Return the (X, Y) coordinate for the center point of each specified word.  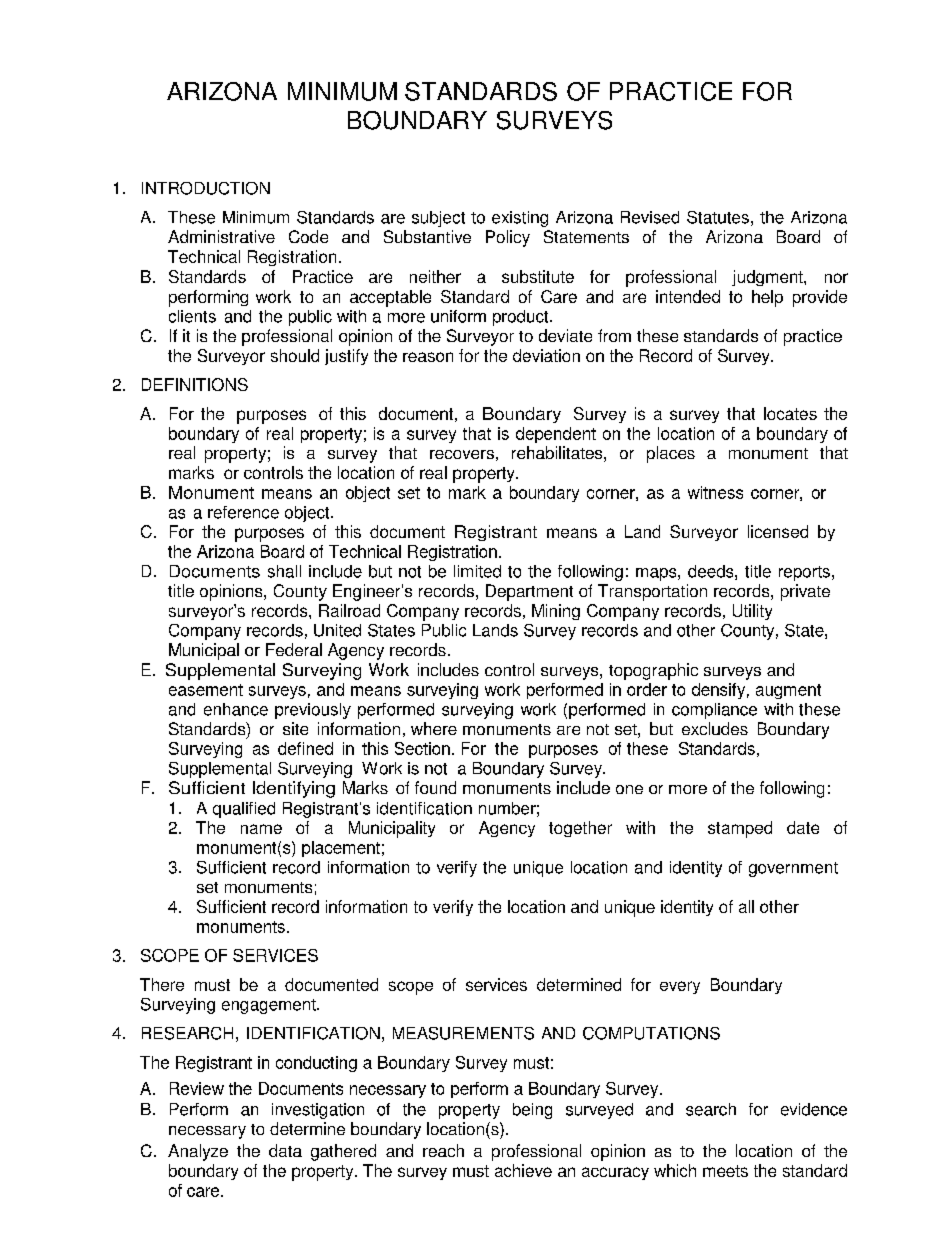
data (285, 1150)
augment (788, 691)
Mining (556, 612)
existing (520, 219)
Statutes (718, 217)
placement (341, 849)
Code (308, 236)
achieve (523, 1170)
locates (790, 413)
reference (243, 512)
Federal (294, 649)
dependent (556, 435)
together (580, 829)
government (793, 869)
